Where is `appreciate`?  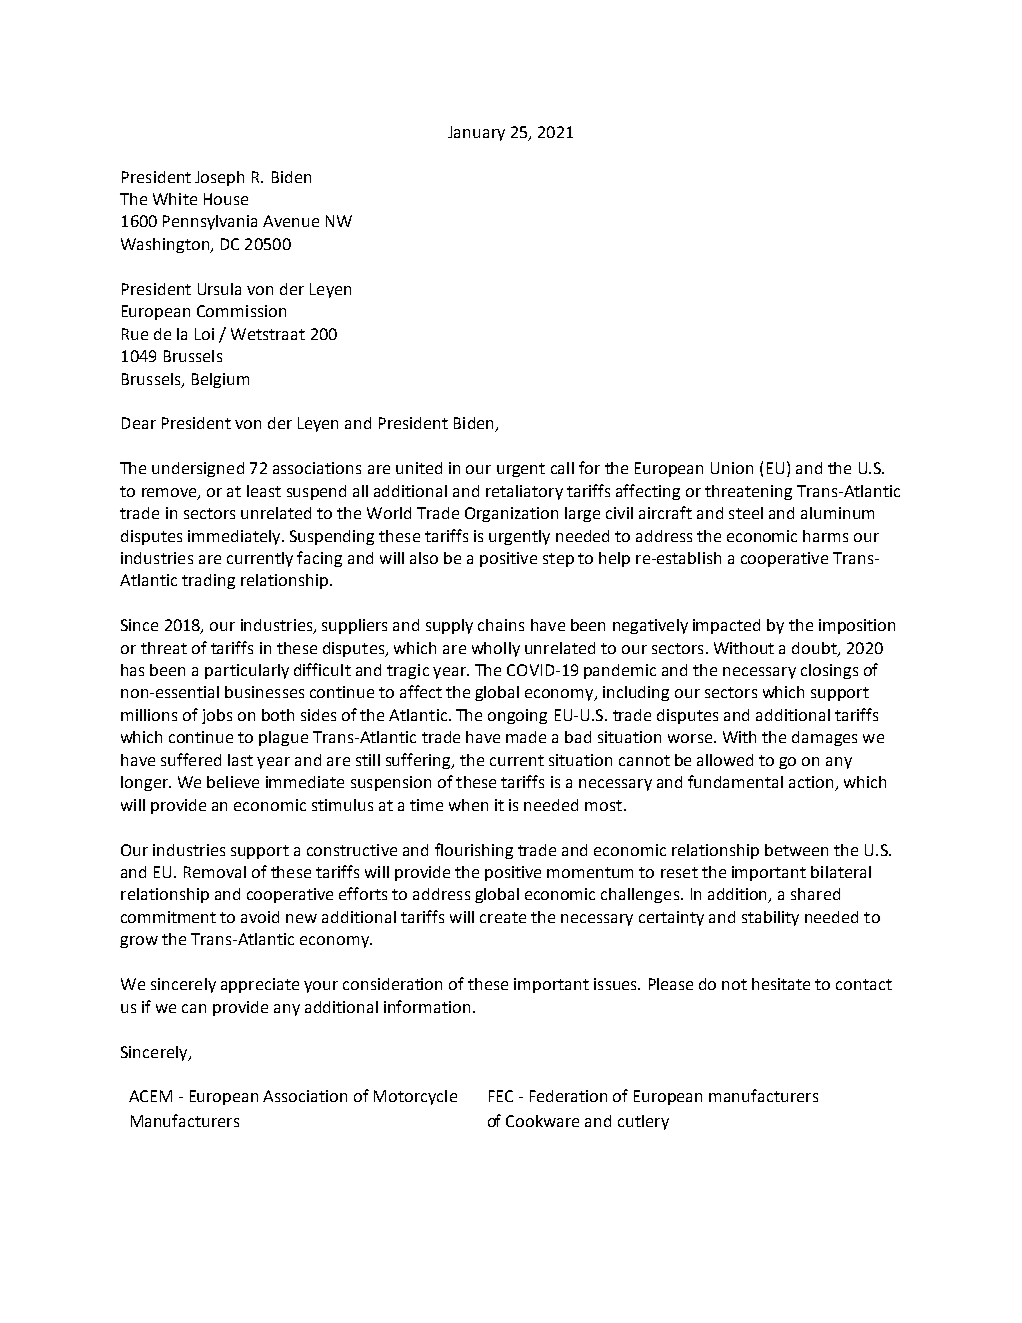 appreciate is located at coordinates (260, 985).
